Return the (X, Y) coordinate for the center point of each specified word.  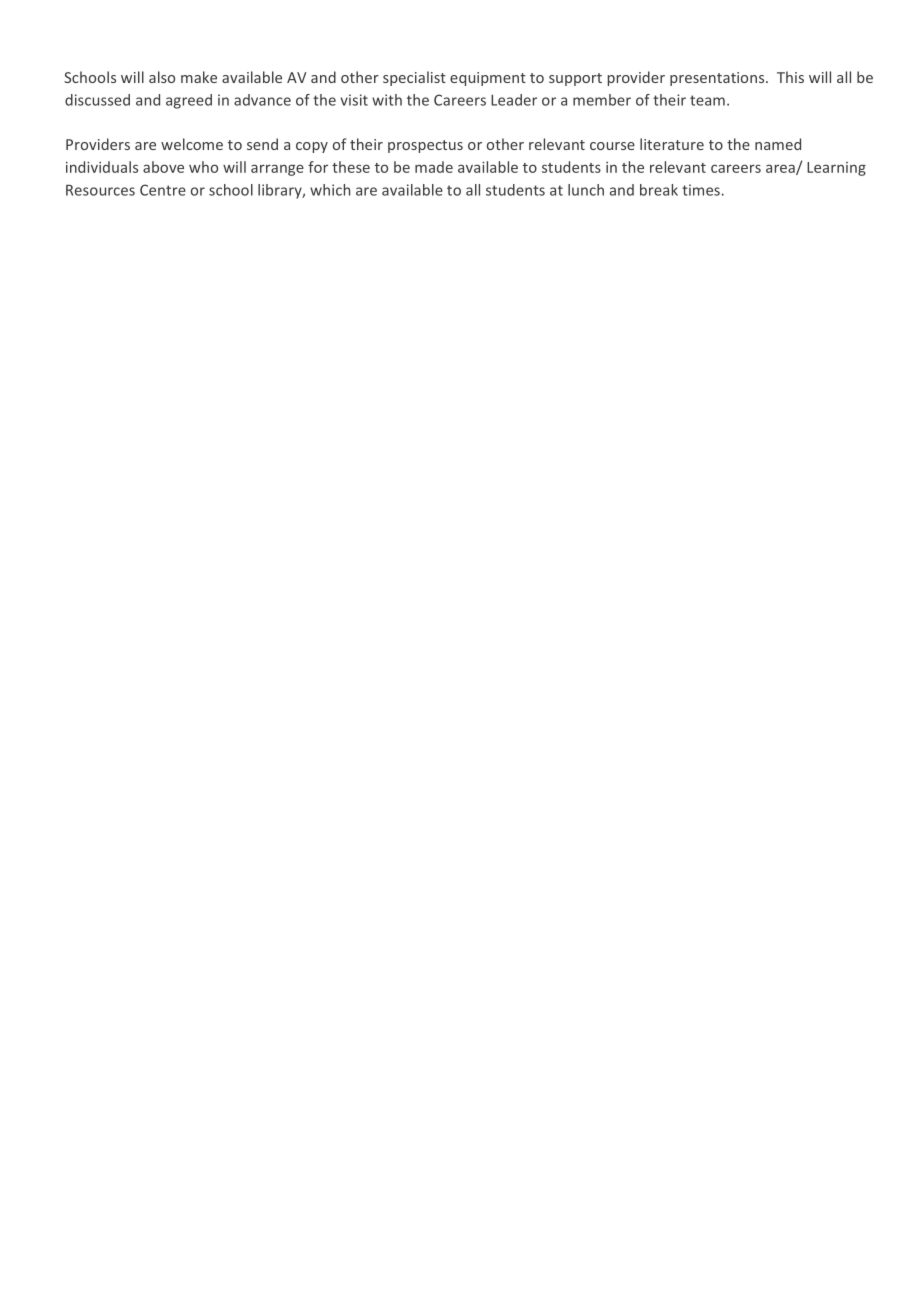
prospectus (425, 146)
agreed (189, 101)
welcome (192, 144)
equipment (488, 79)
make (199, 77)
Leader (514, 100)
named (778, 144)
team (707, 100)
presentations (718, 79)
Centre (163, 190)
